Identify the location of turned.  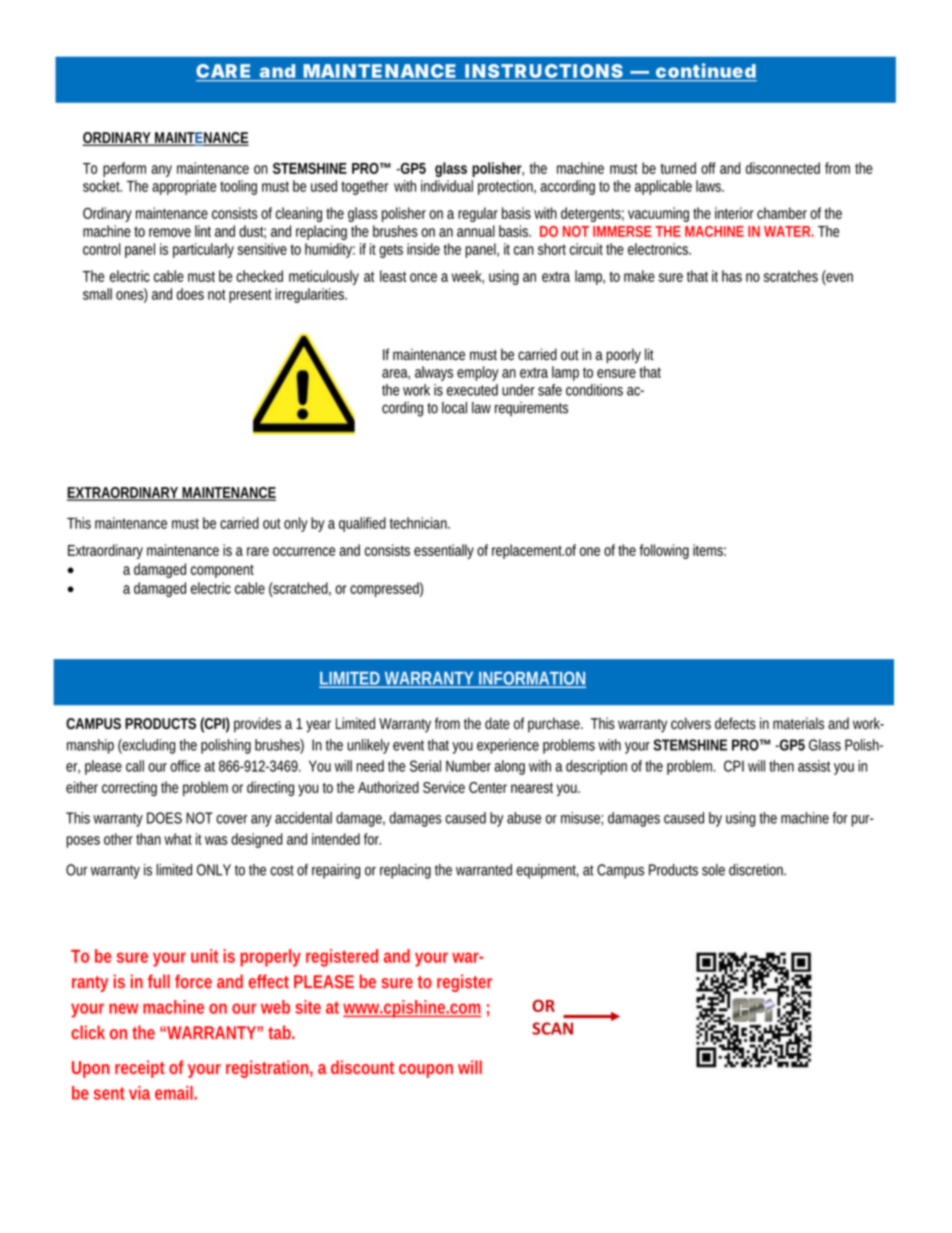
(678, 168).
